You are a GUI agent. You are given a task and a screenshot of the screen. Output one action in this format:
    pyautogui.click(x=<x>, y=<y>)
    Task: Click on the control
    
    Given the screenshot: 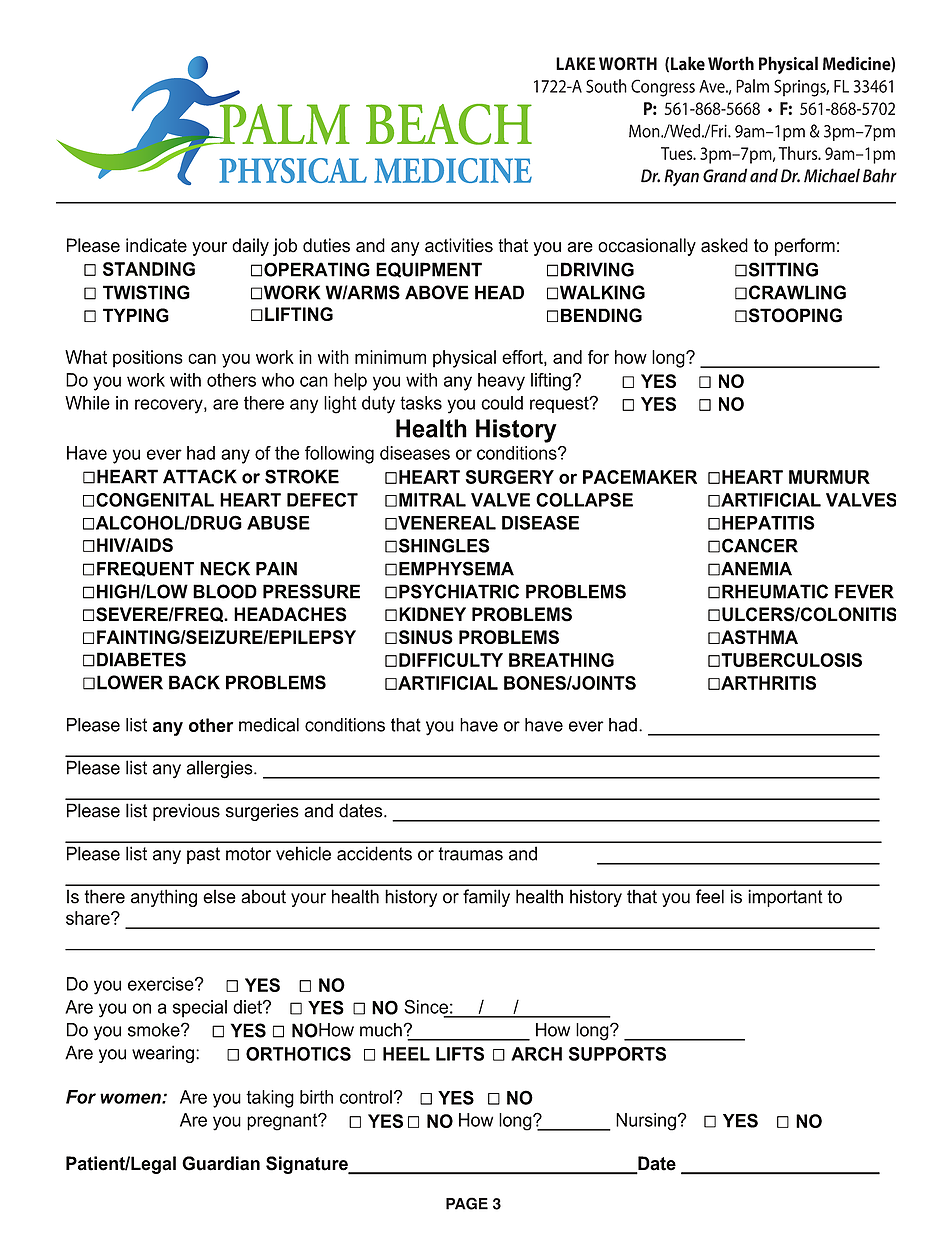 What is the action you would take?
    pyautogui.click(x=366, y=1097)
